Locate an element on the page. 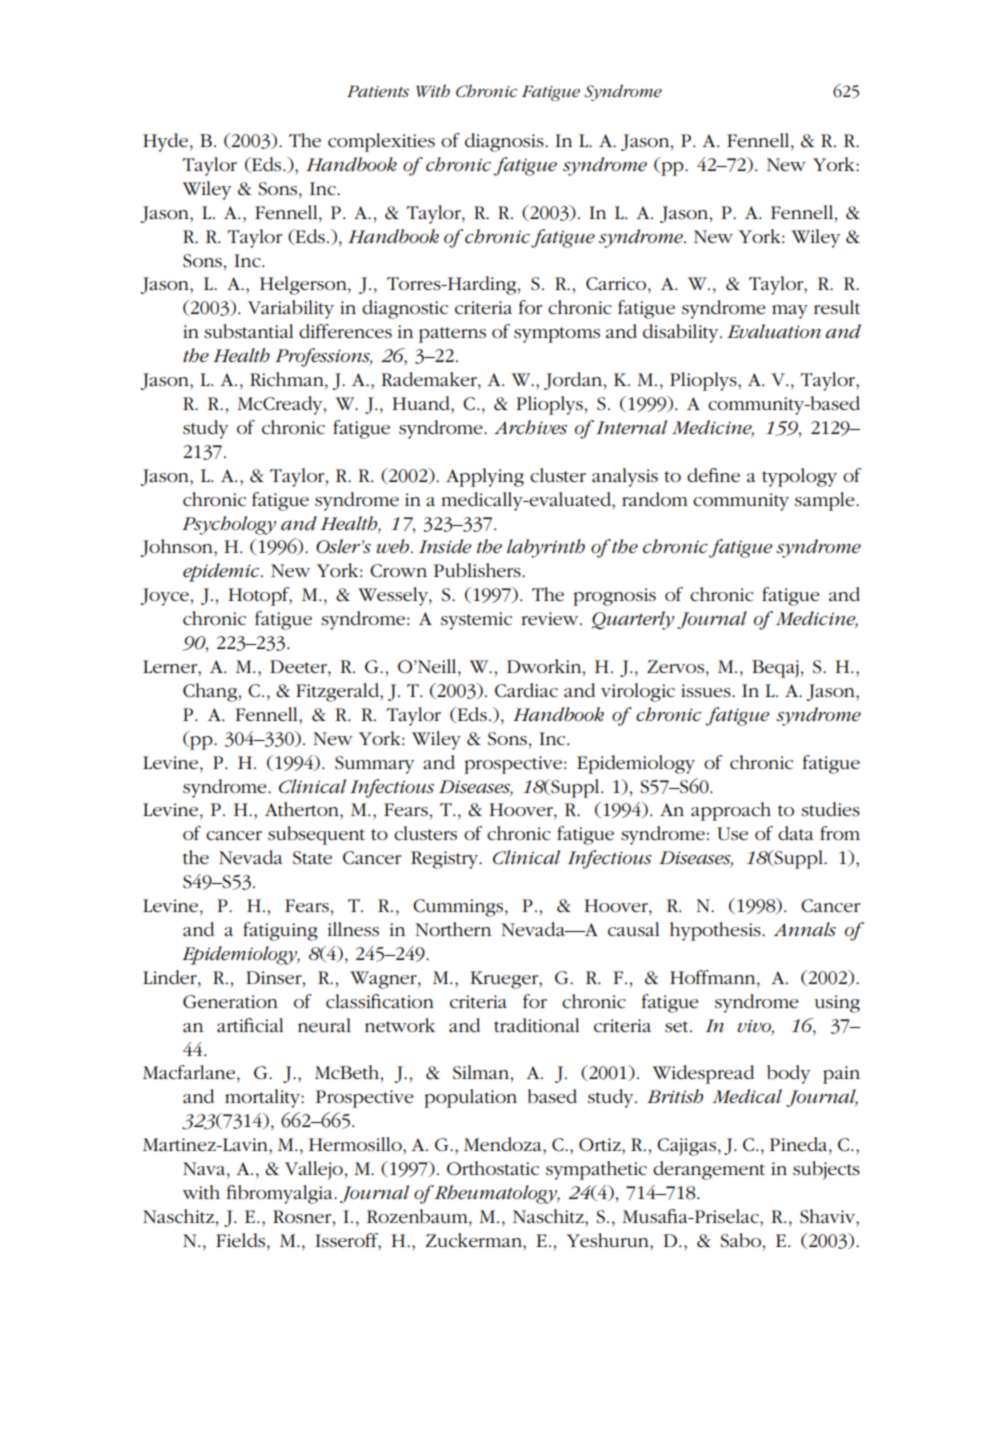 The width and height of the document is (1008, 1440). Rheumatology is located at coordinates (496, 1194).
